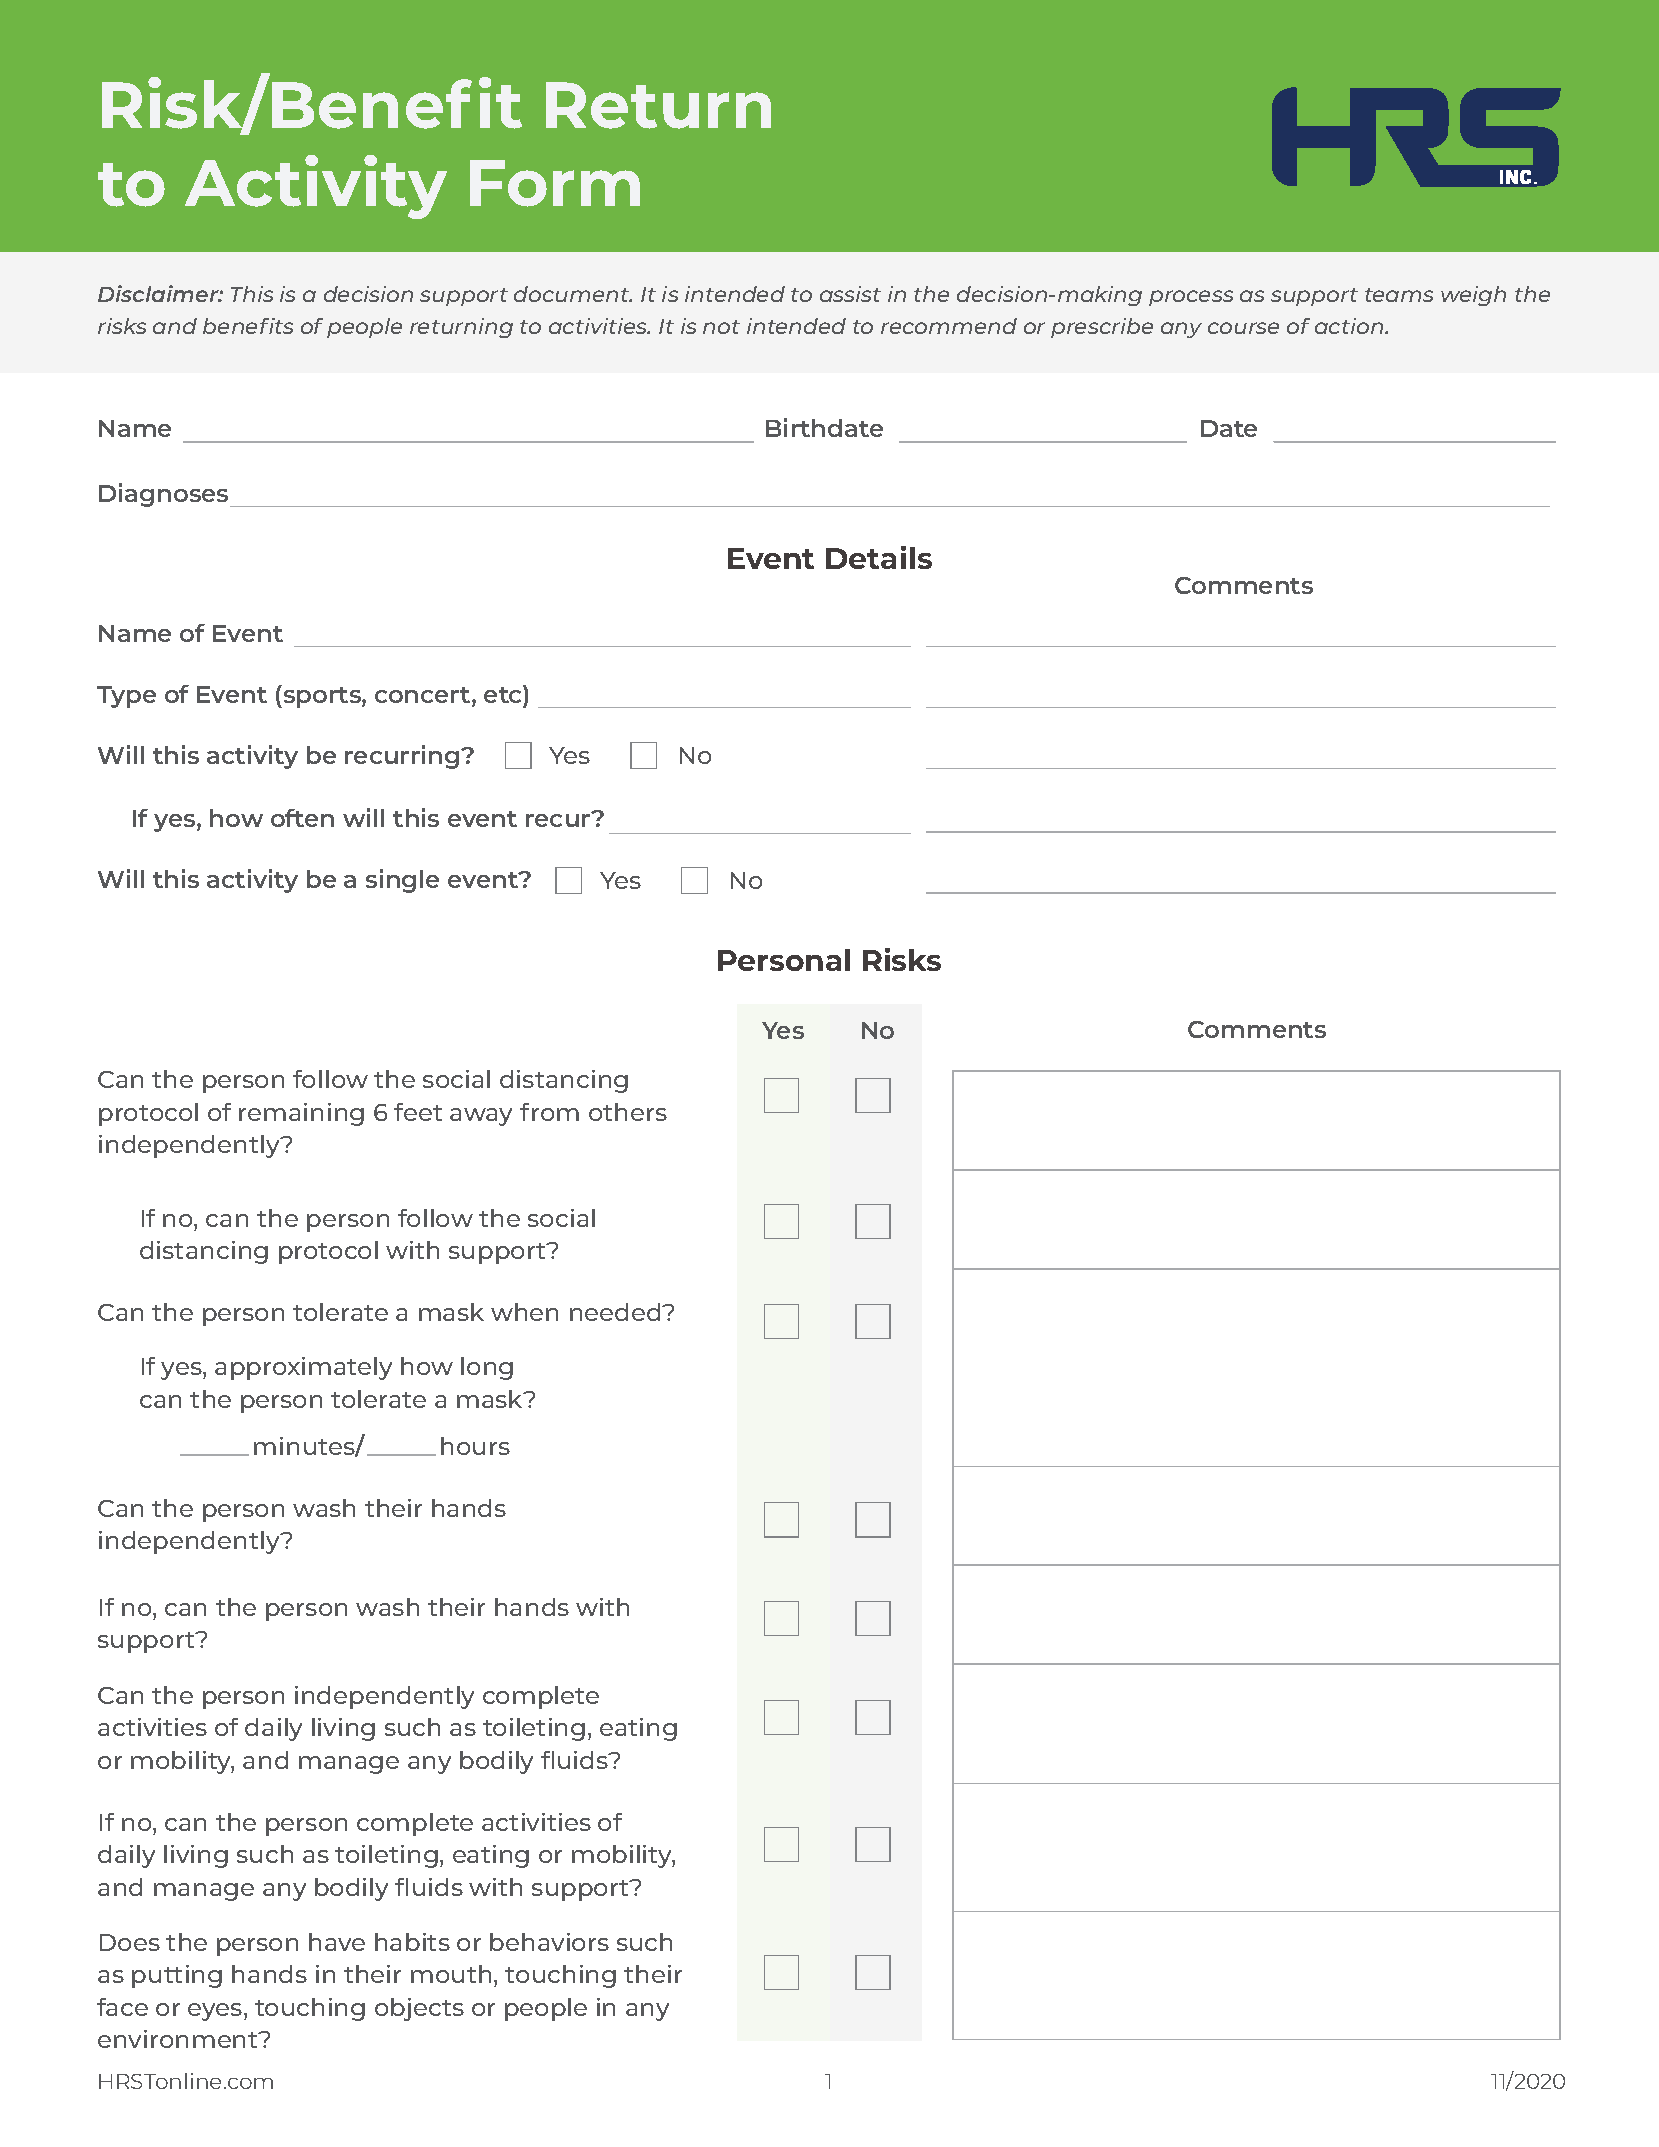 This document has width=1659, height=2147. What do you see at coordinates (1399, 295) in the document?
I see `teams` at bounding box center [1399, 295].
